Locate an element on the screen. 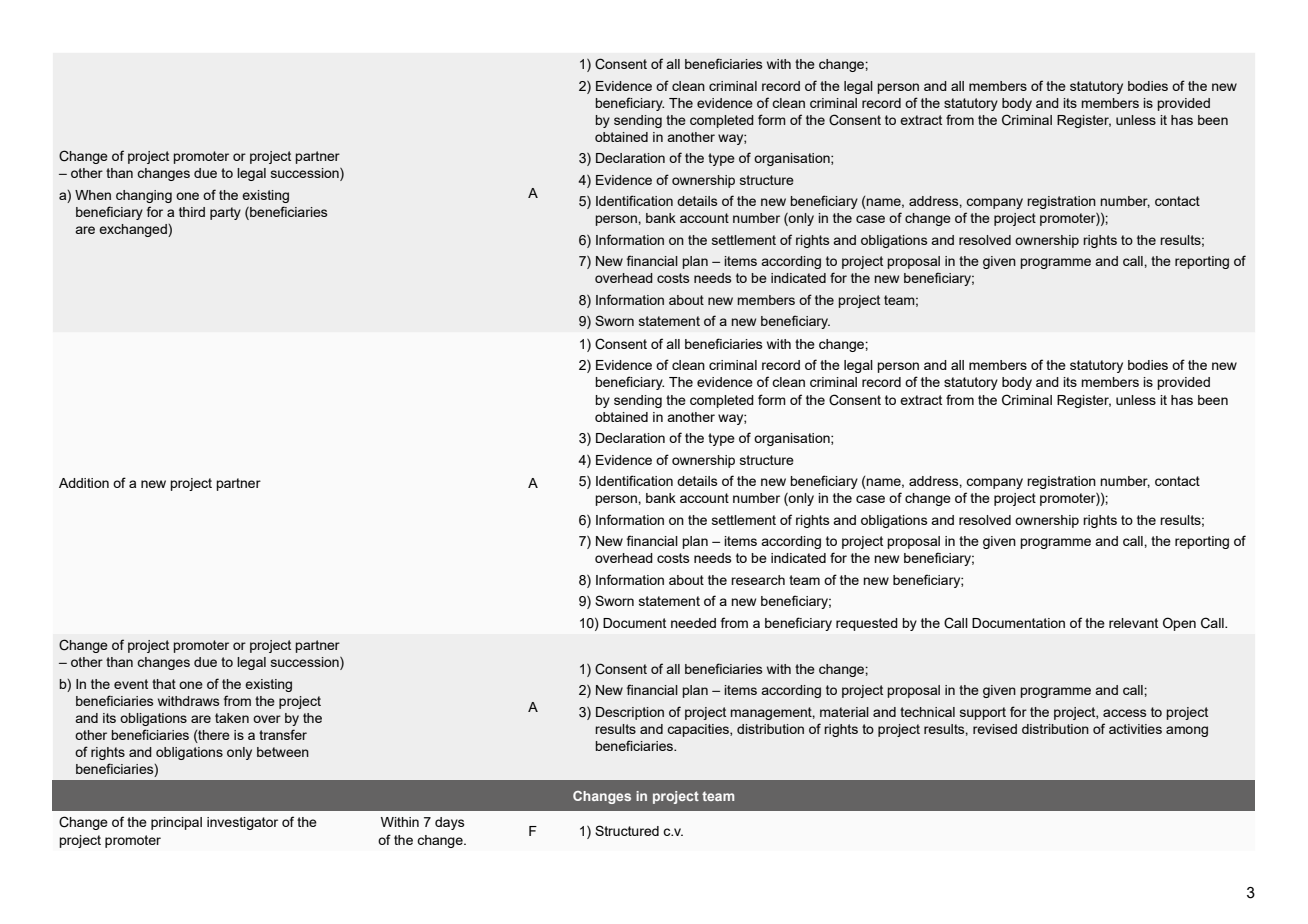 This screenshot has height=924, width=1308. investigator is located at coordinates (242, 823).
